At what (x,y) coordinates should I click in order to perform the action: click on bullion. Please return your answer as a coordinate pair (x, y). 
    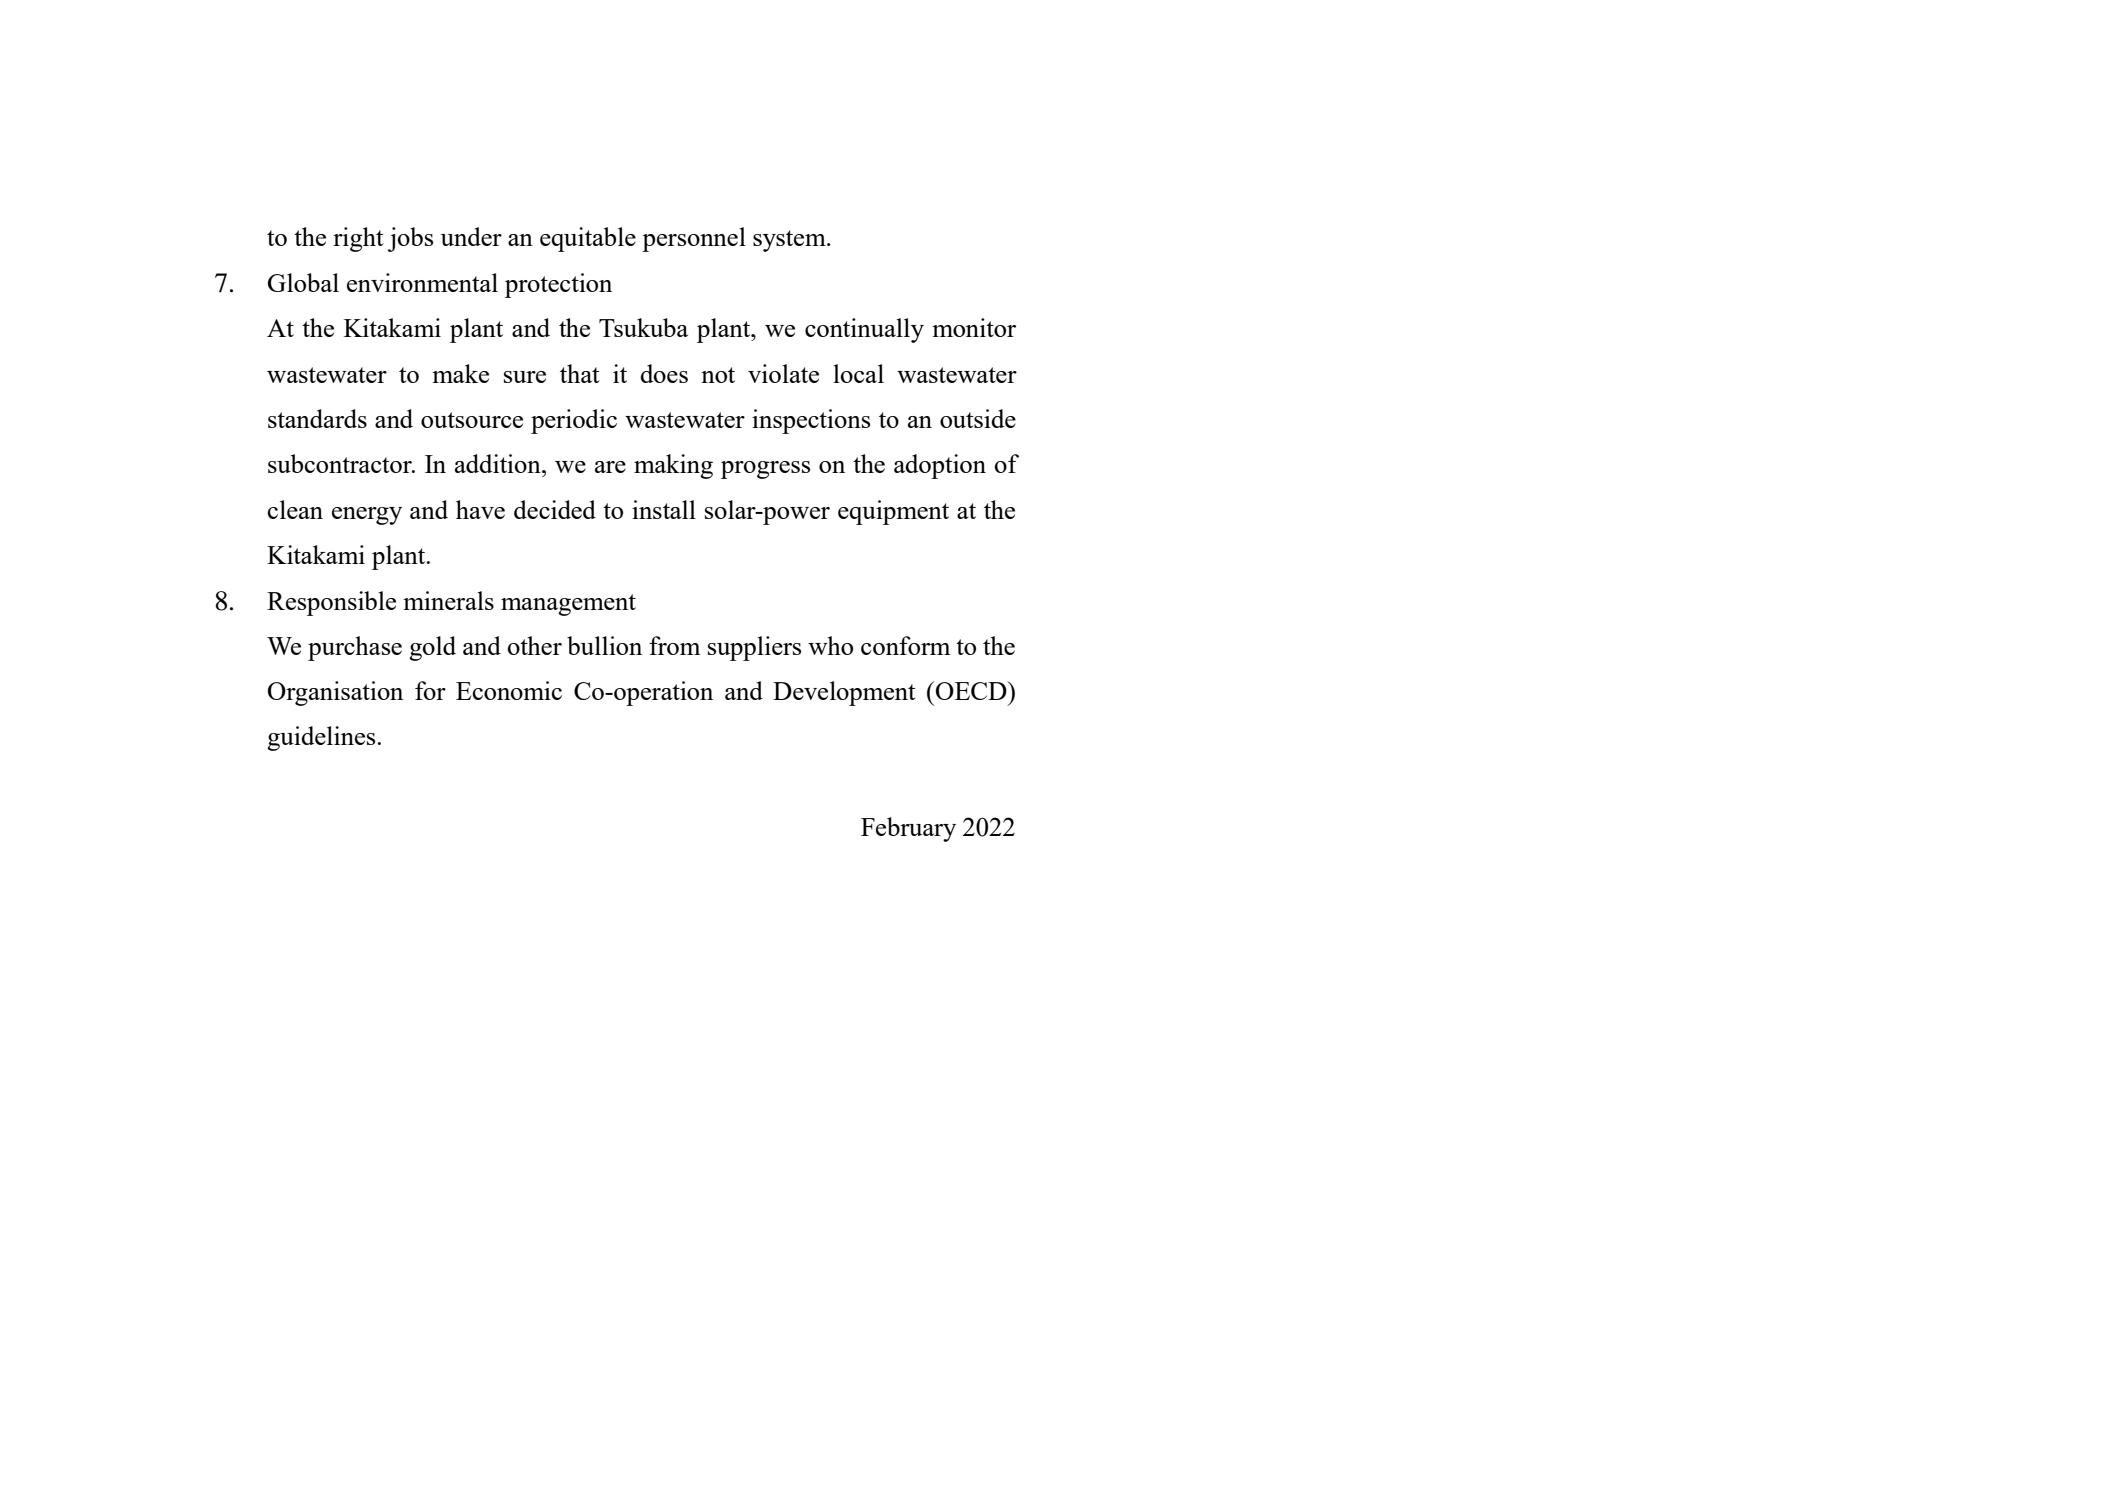
    Looking at the image, I should click on (604, 645).
